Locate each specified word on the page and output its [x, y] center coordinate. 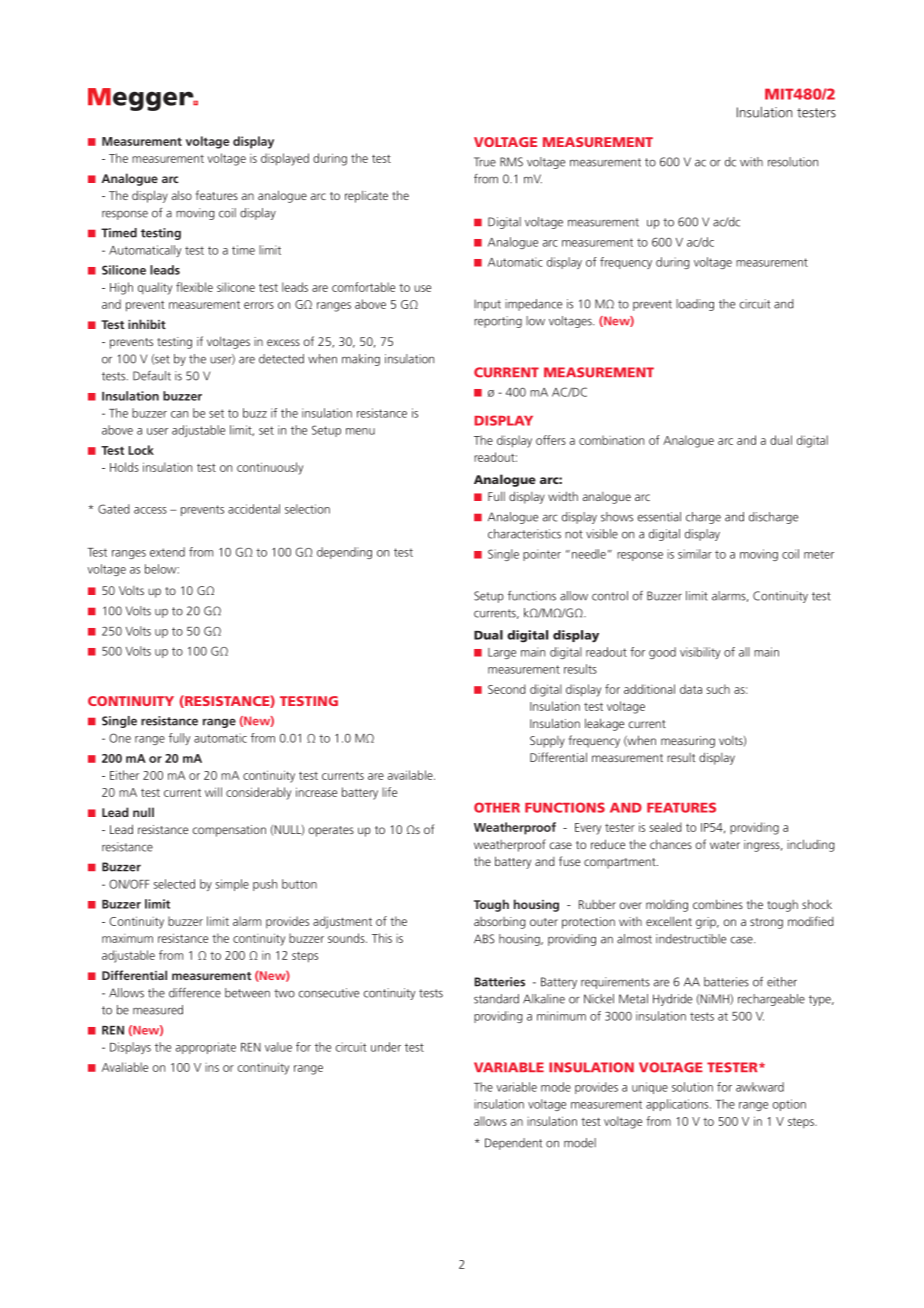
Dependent [513, 1144]
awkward [760, 1087]
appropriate [206, 1048]
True [485, 162]
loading [695, 305]
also [182, 195]
